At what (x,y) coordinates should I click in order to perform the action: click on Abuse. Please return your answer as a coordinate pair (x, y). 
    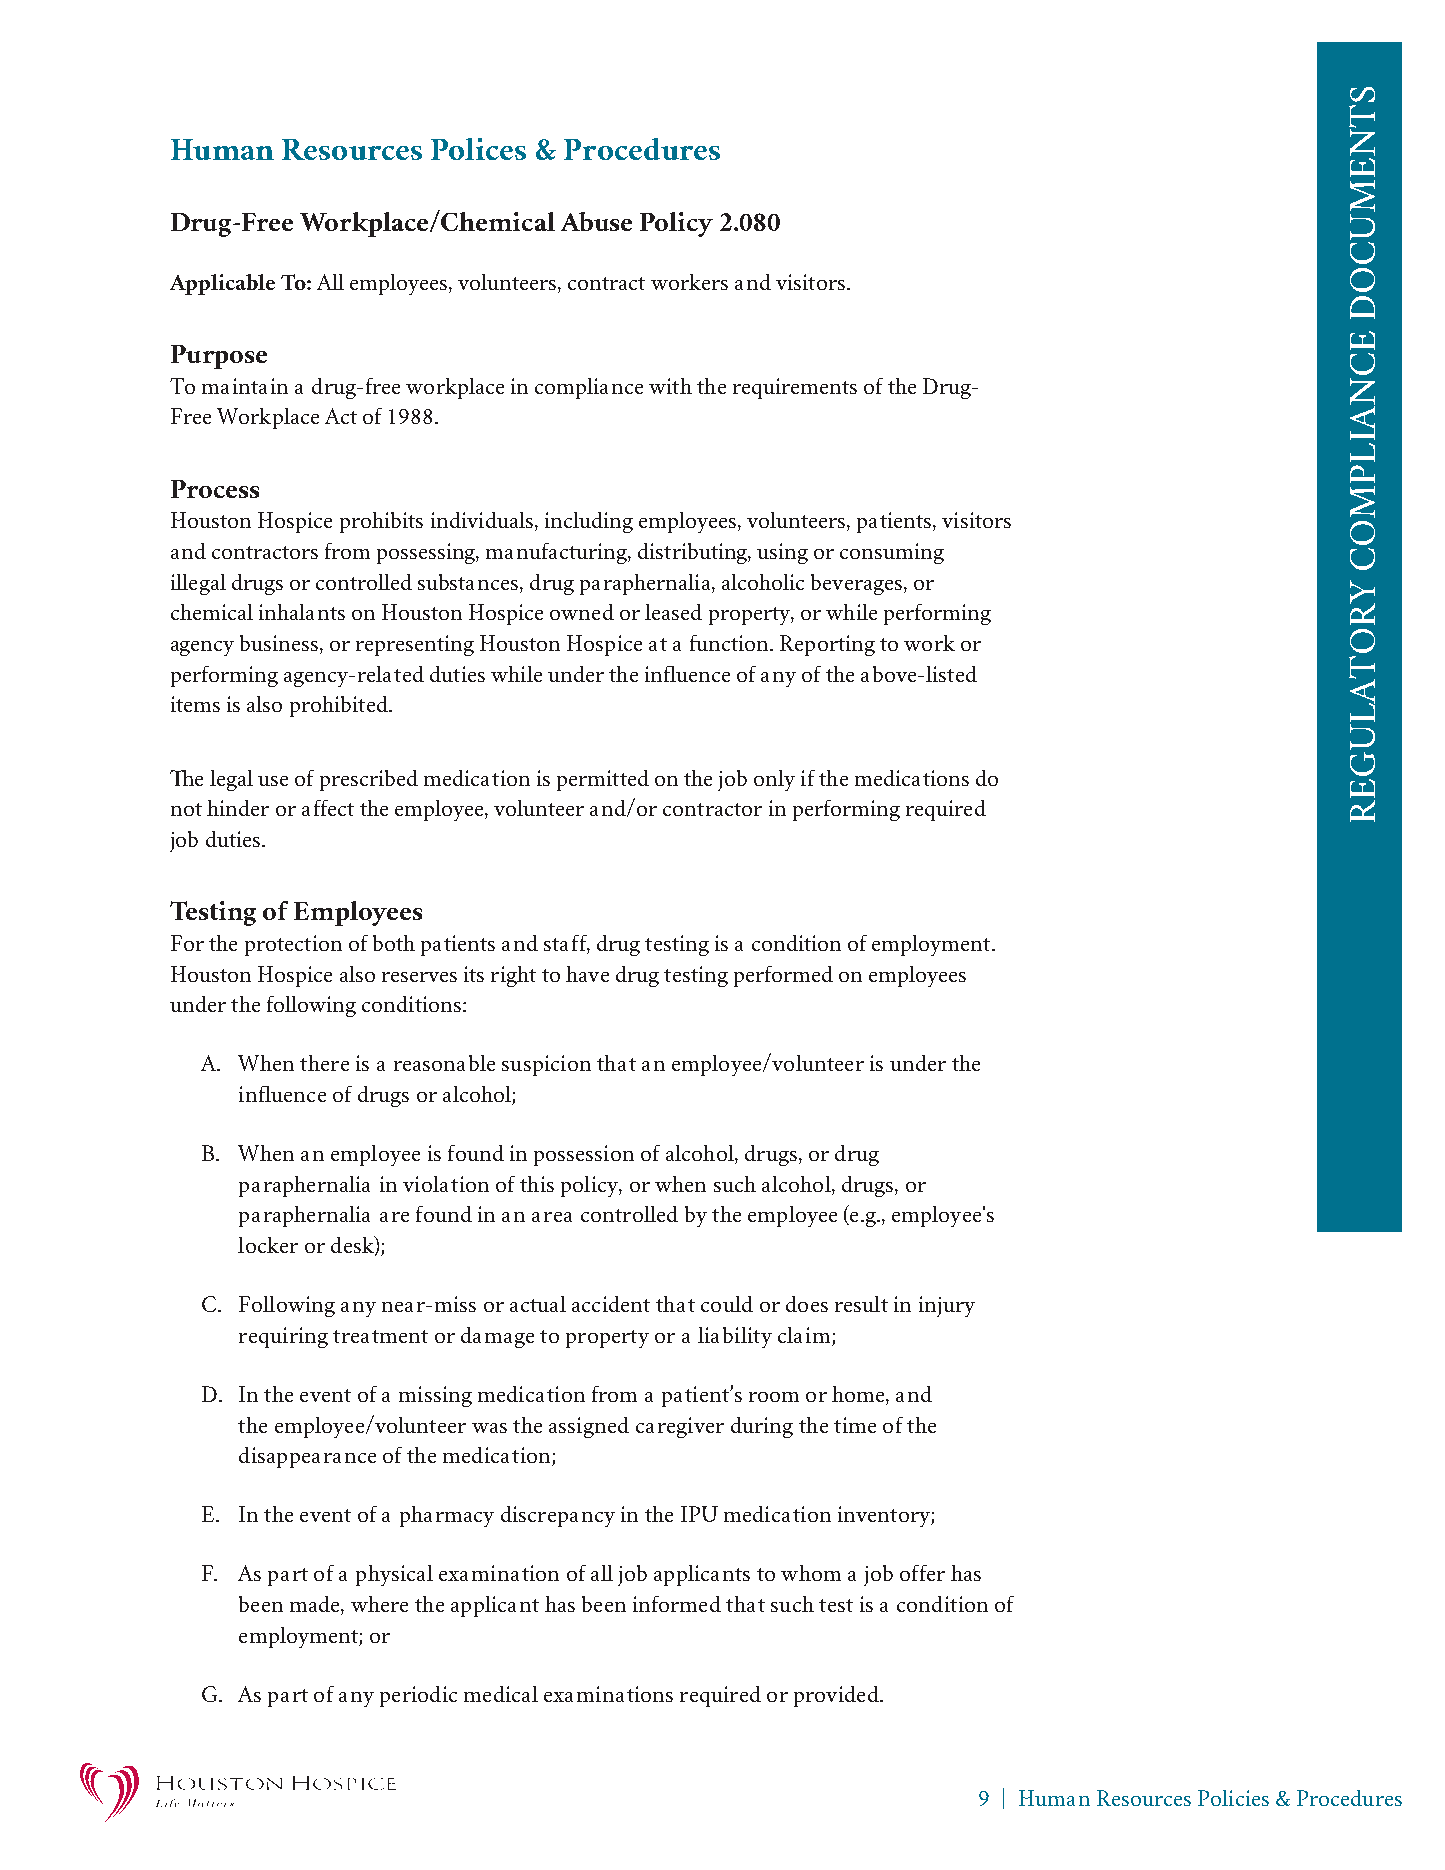
    Looking at the image, I should click on (596, 221).
